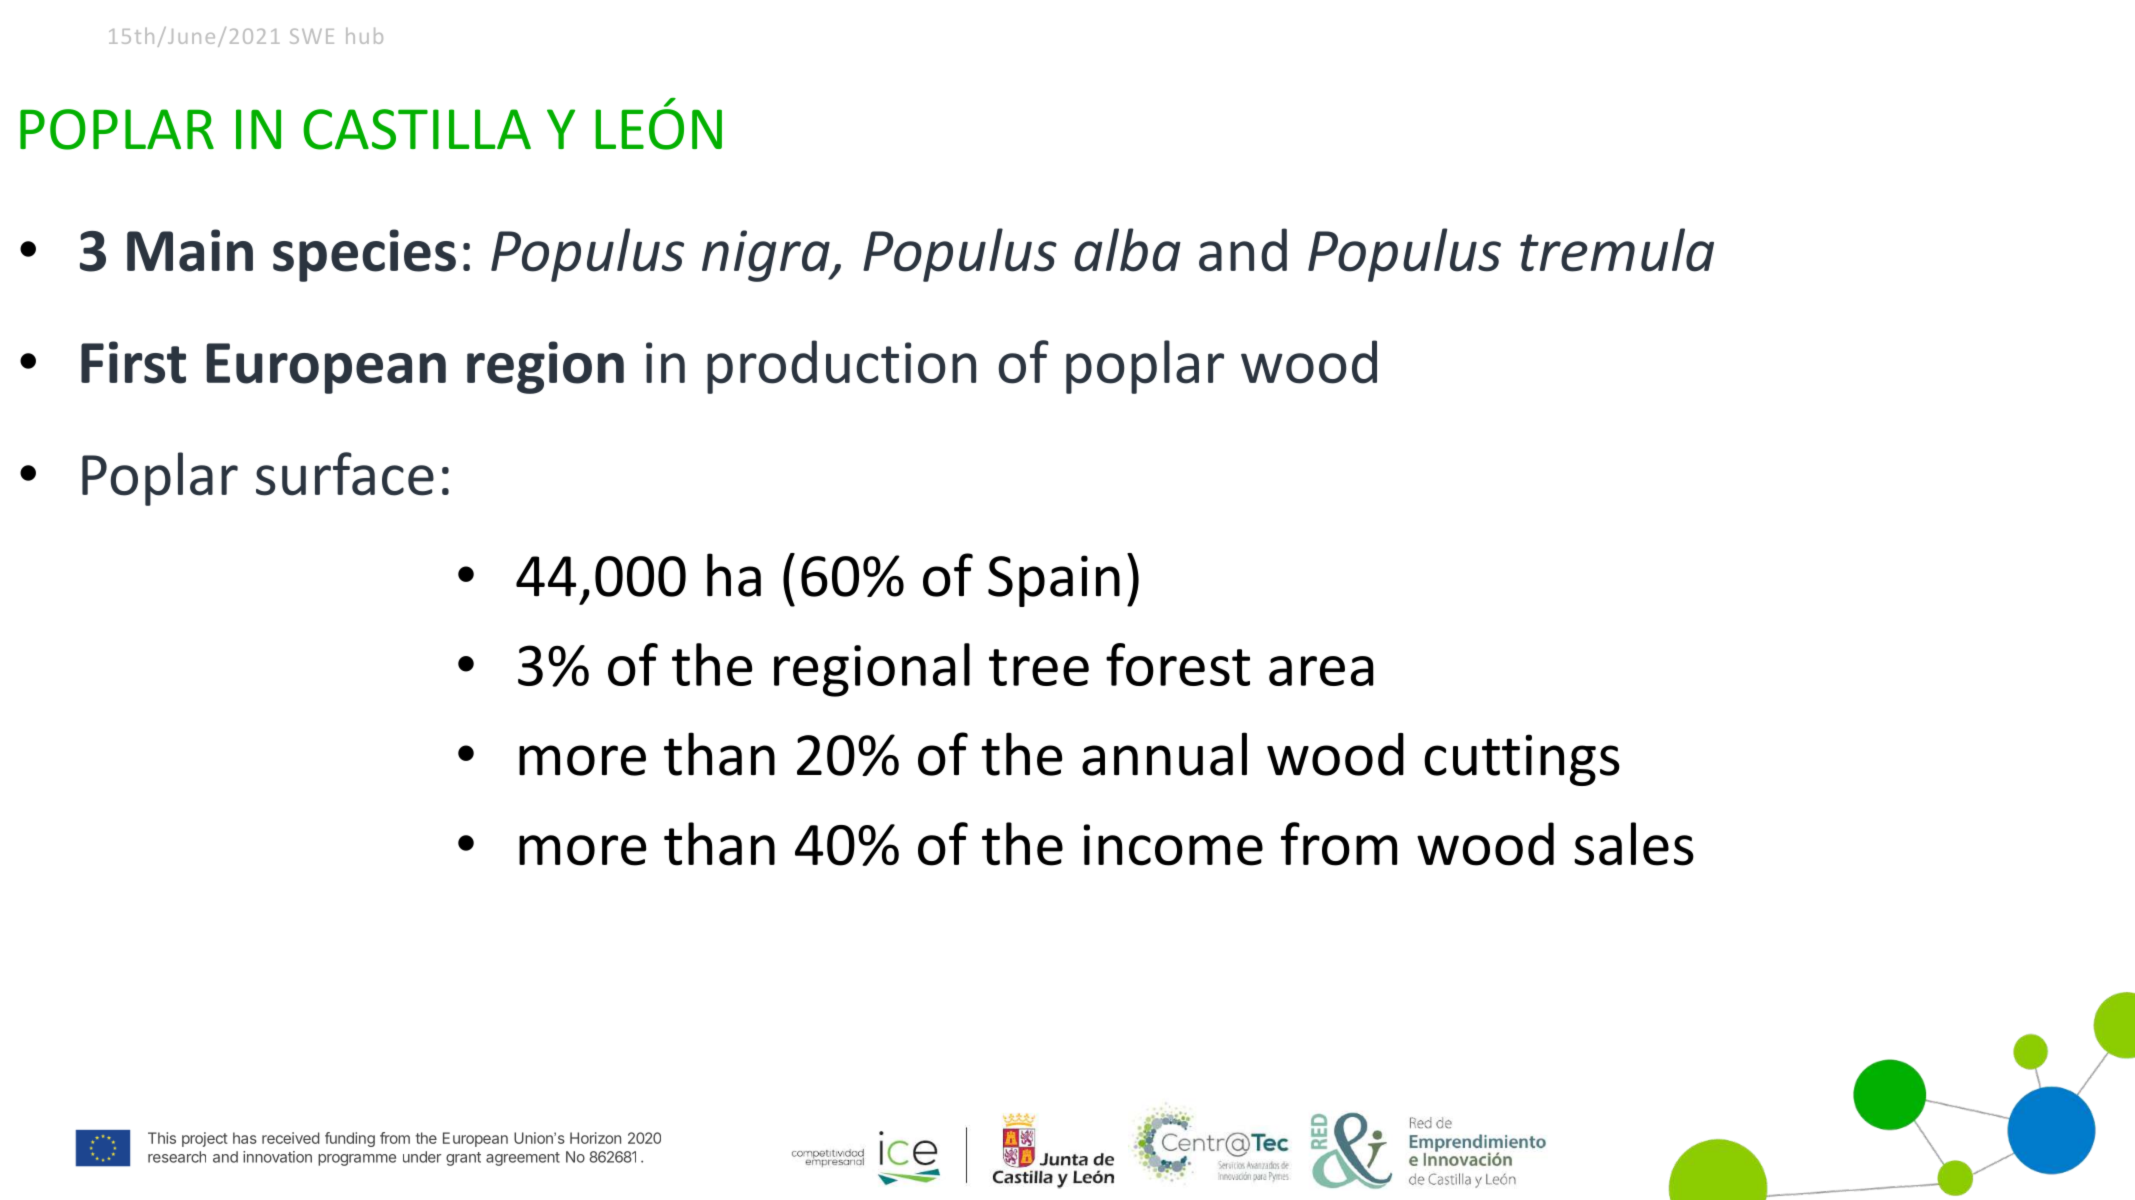 The height and width of the document is (1200, 2135). What do you see at coordinates (312, 36) in the document?
I see `SWE` at bounding box center [312, 36].
